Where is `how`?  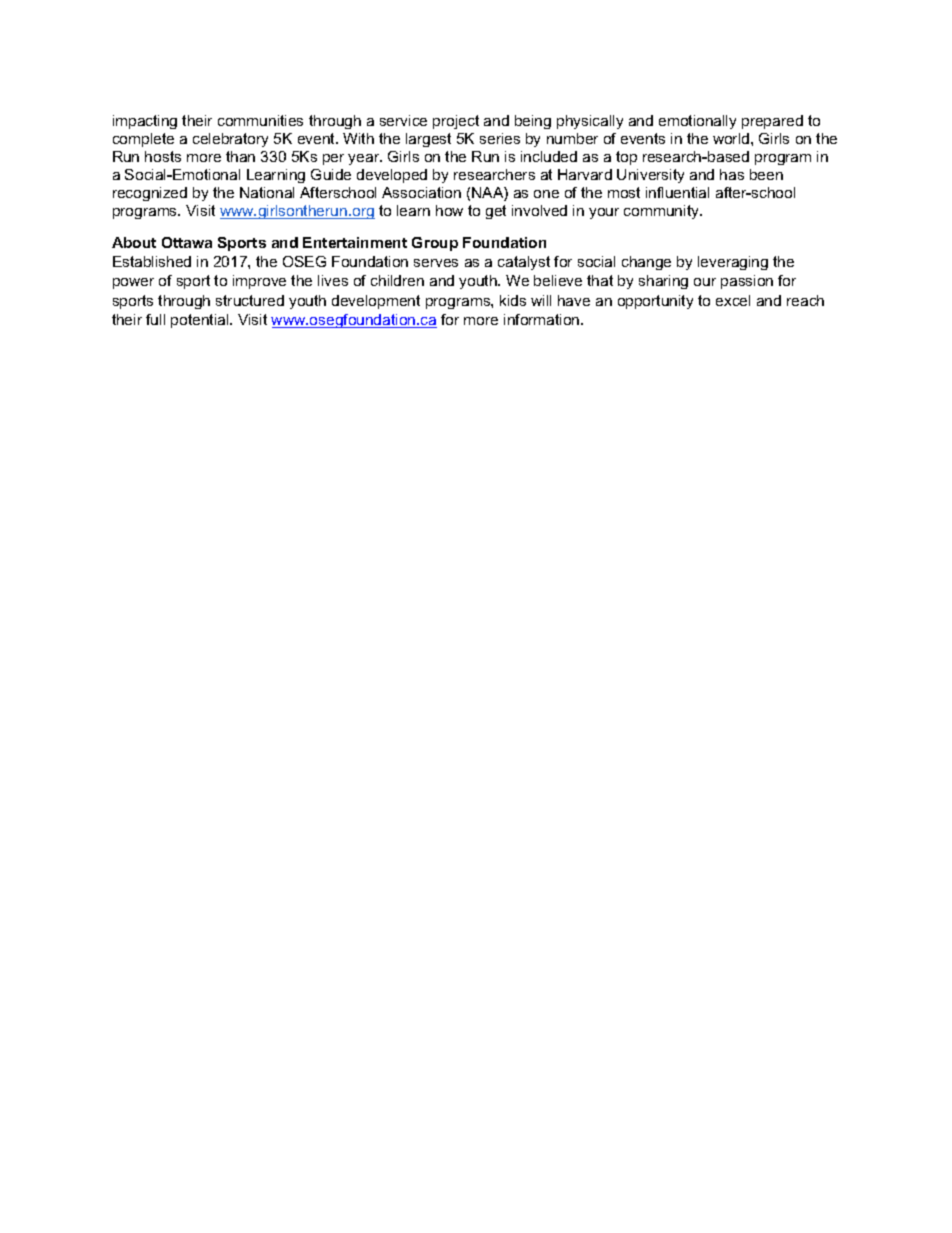
how is located at coordinates (449, 210).
